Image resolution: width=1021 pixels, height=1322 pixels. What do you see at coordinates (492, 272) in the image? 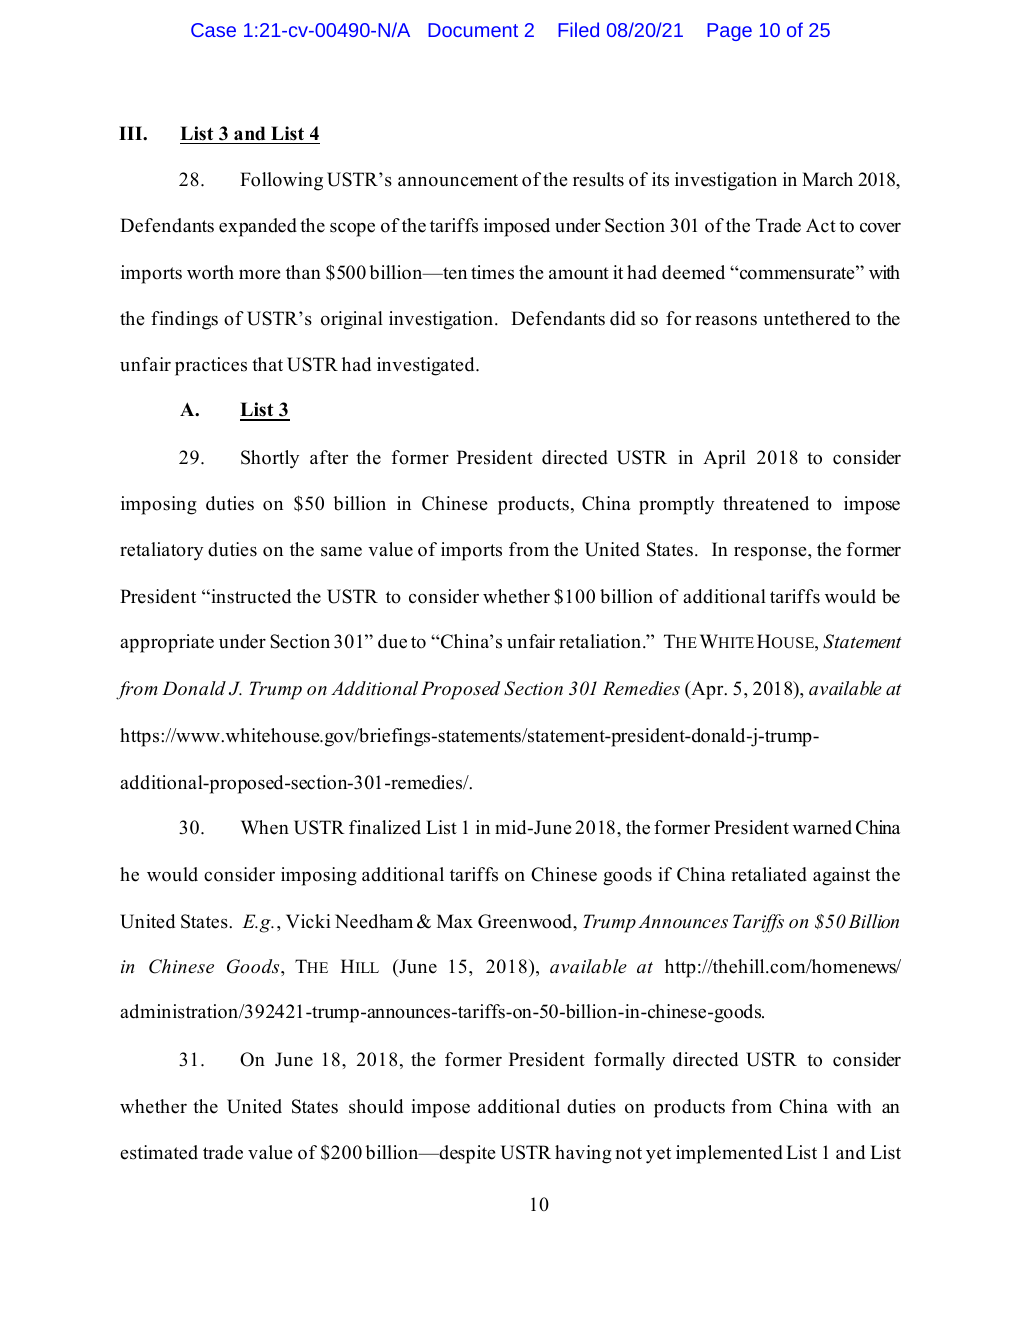
I see `times` at bounding box center [492, 272].
